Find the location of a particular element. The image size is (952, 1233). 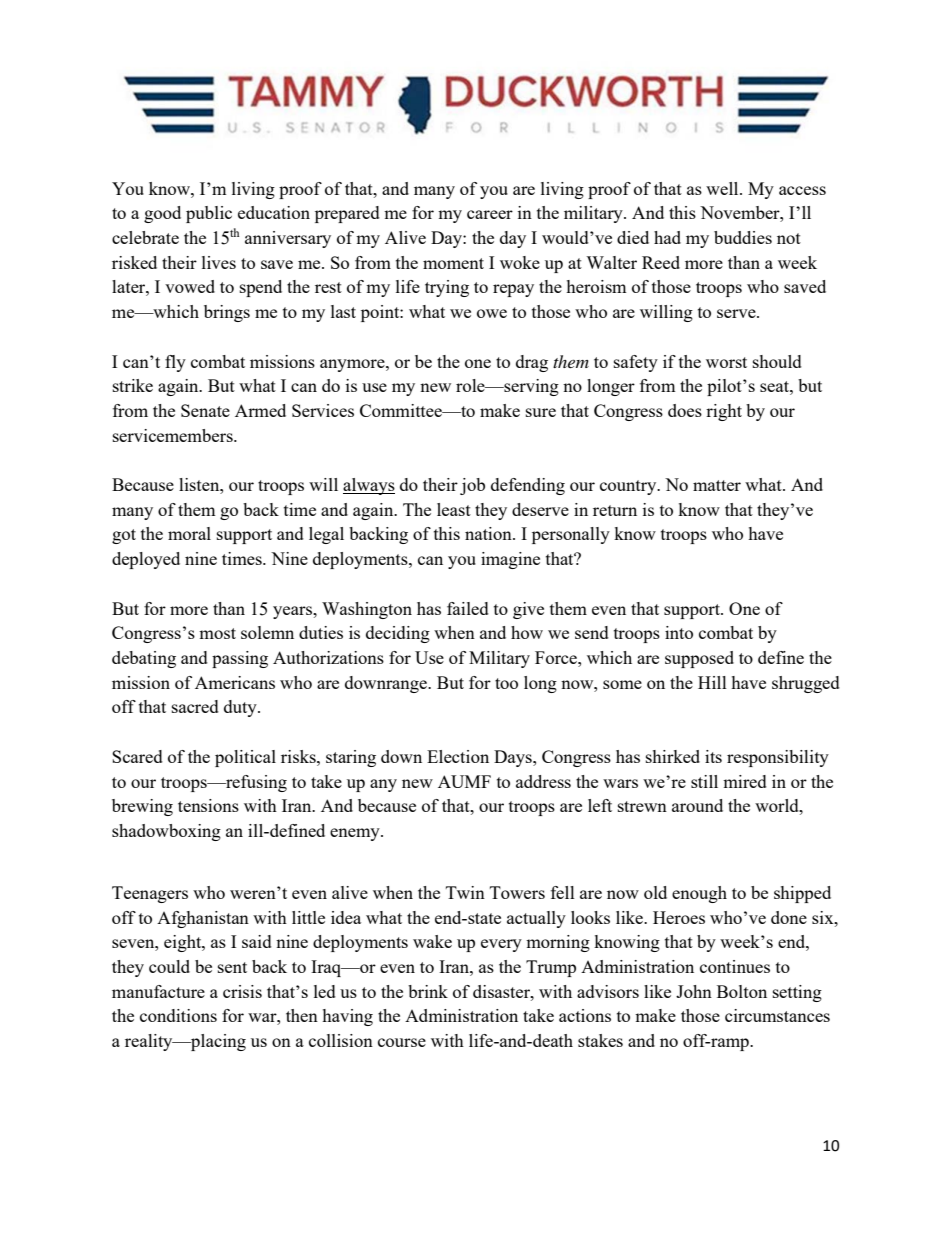

right is located at coordinates (724, 412).
